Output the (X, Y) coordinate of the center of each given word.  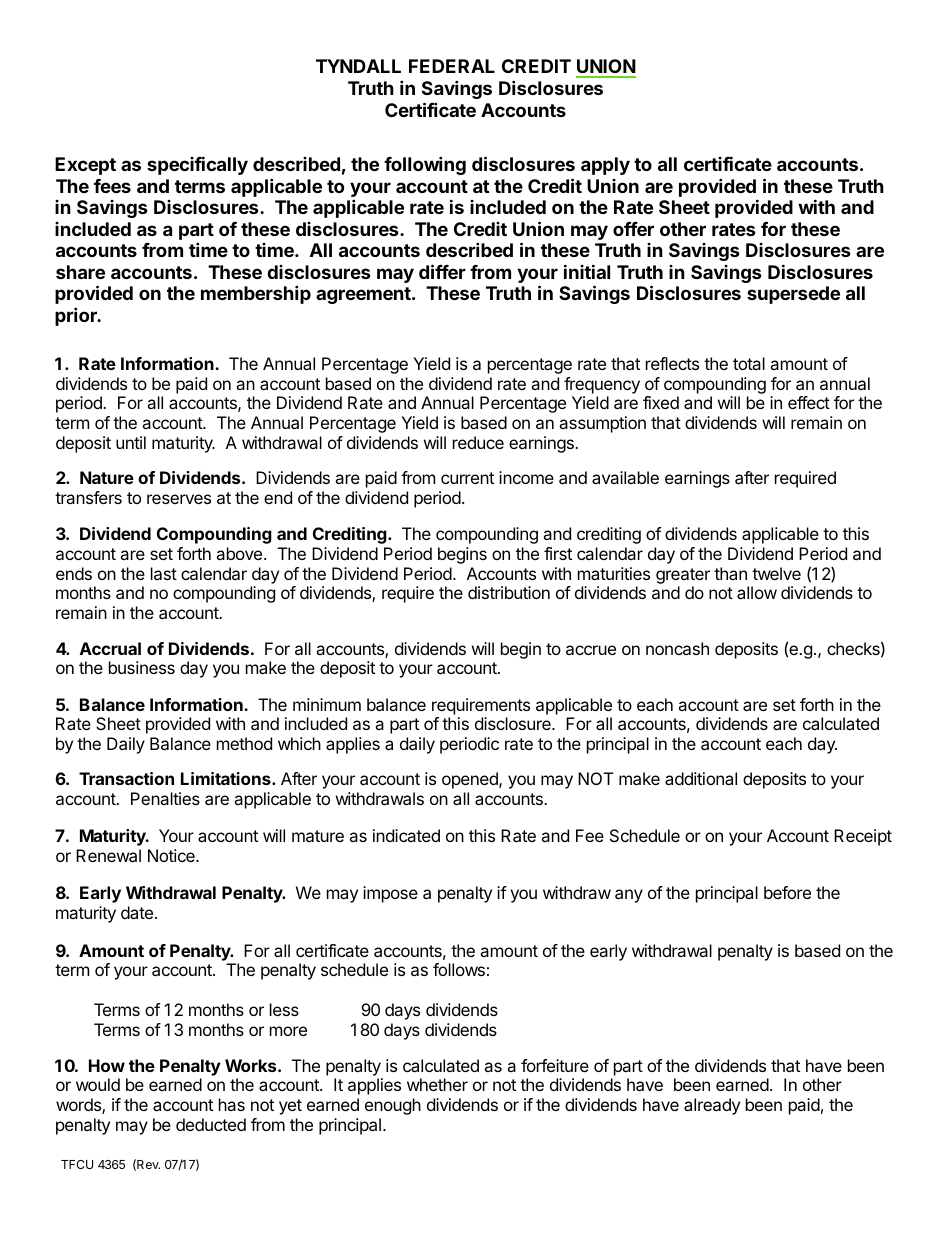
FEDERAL (452, 66)
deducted (211, 1124)
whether (437, 1084)
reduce (478, 442)
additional (701, 778)
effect (809, 402)
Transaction (126, 778)
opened (471, 780)
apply (605, 166)
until (131, 442)
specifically (197, 165)
